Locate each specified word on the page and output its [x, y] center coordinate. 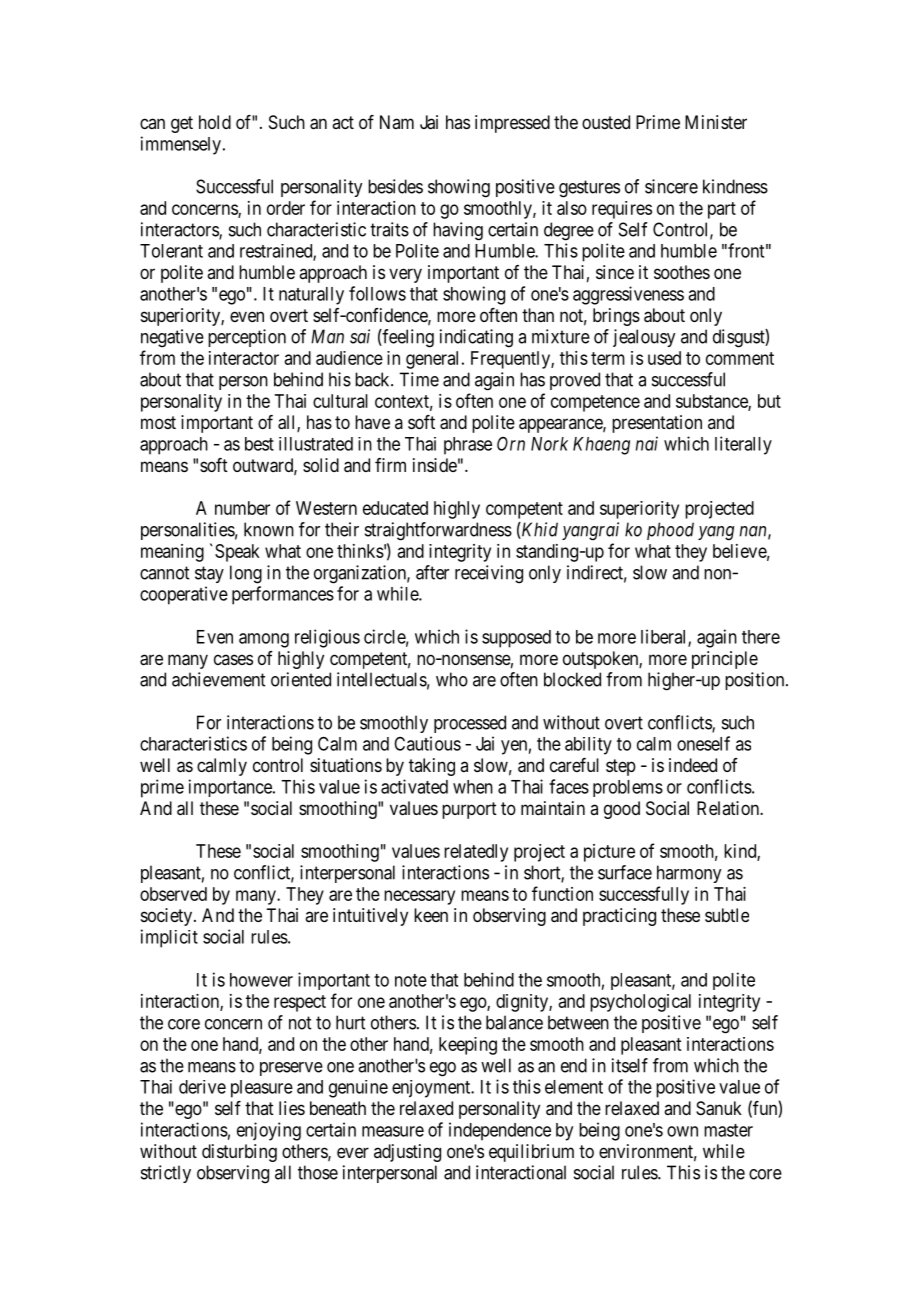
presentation [657, 424]
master [728, 1130]
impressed [512, 124]
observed [173, 894]
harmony [689, 874]
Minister [716, 122]
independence [500, 1131]
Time [419, 379]
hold [215, 122]
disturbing [239, 1153]
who [452, 679]
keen [431, 915]
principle [725, 660]
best [259, 444]
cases [233, 659]
